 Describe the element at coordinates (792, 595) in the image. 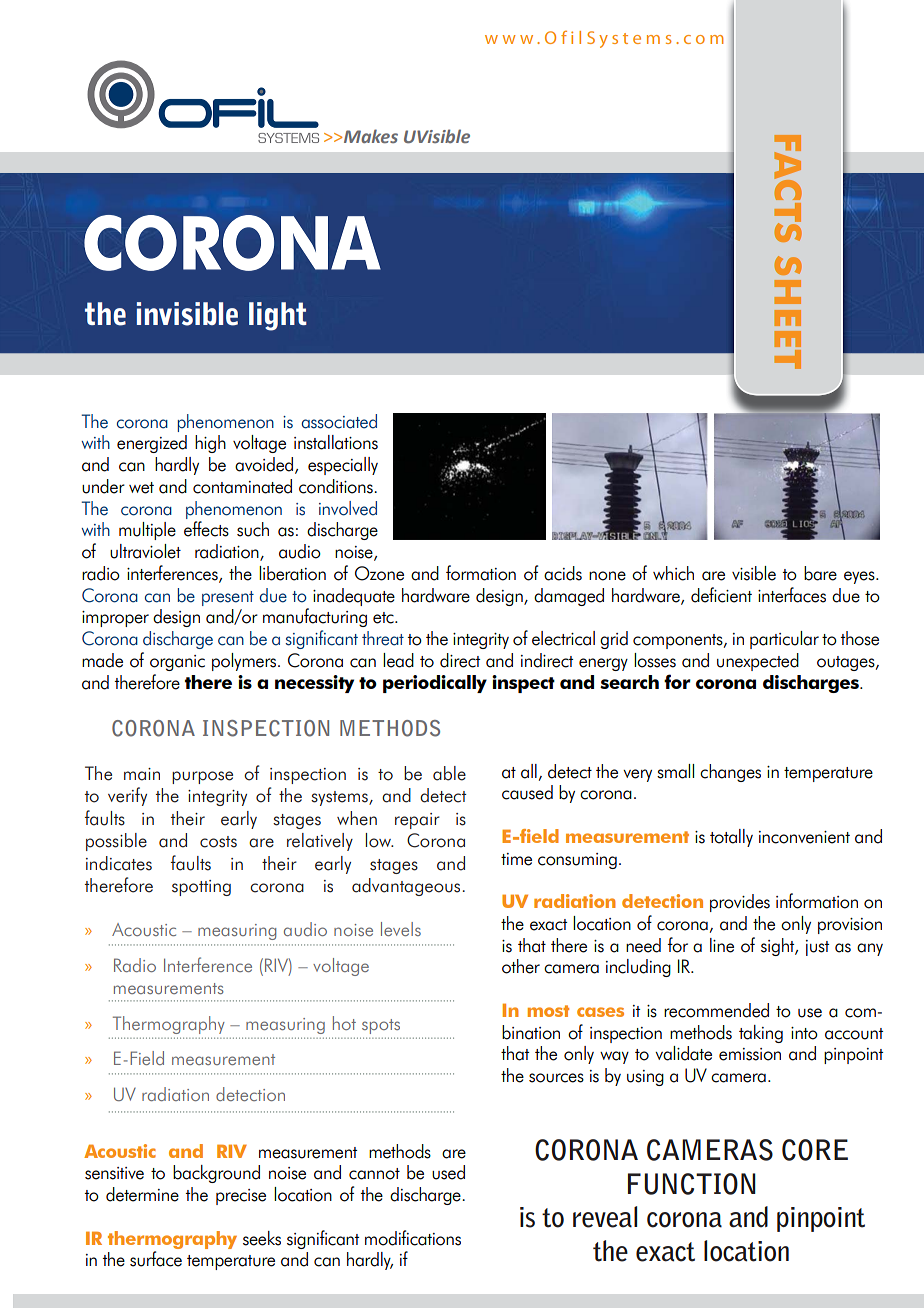

I see `interfaces` at that location.
